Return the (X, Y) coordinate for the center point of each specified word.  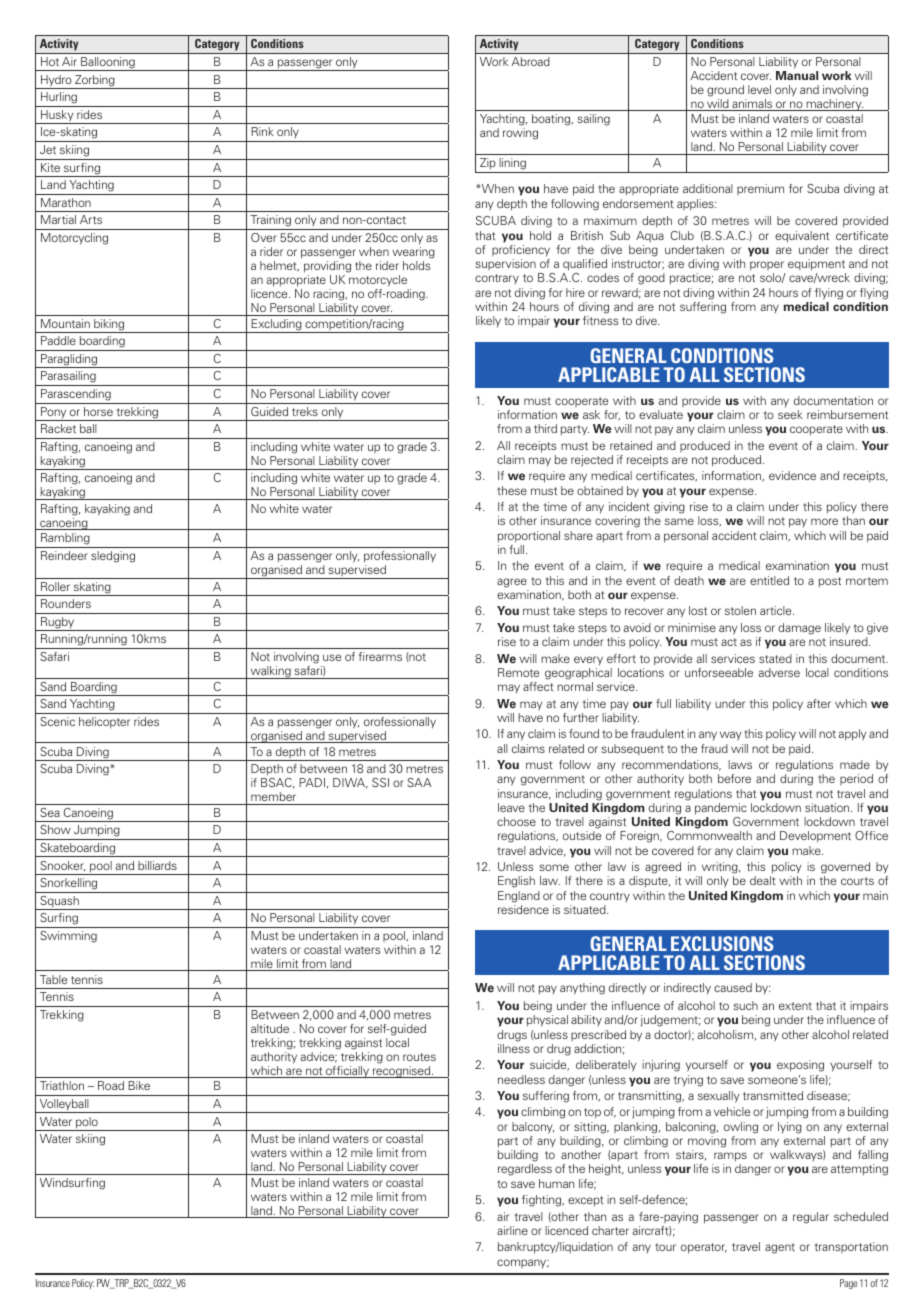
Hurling (59, 99)
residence (523, 909)
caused (733, 987)
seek (790, 414)
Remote (518, 672)
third (545, 428)
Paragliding (69, 361)
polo (87, 1124)
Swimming (68, 937)
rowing (520, 134)
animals (752, 105)
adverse (779, 672)
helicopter (104, 723)
